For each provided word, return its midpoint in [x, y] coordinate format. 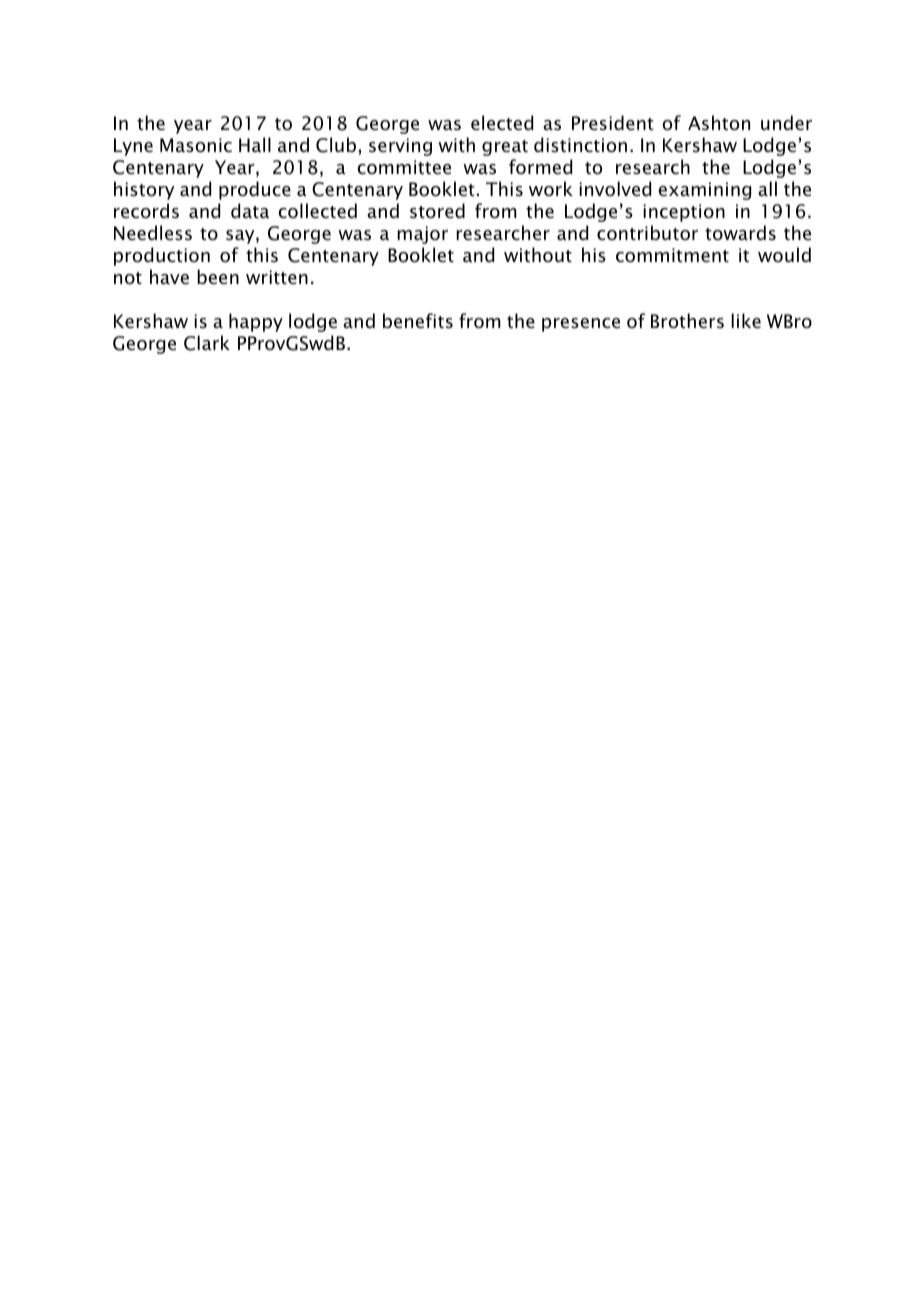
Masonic [196, 145]
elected [502, 123]
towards [740, 233]
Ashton [719, 123]
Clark [207, 343]
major [422, 235]
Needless [153, 233]
